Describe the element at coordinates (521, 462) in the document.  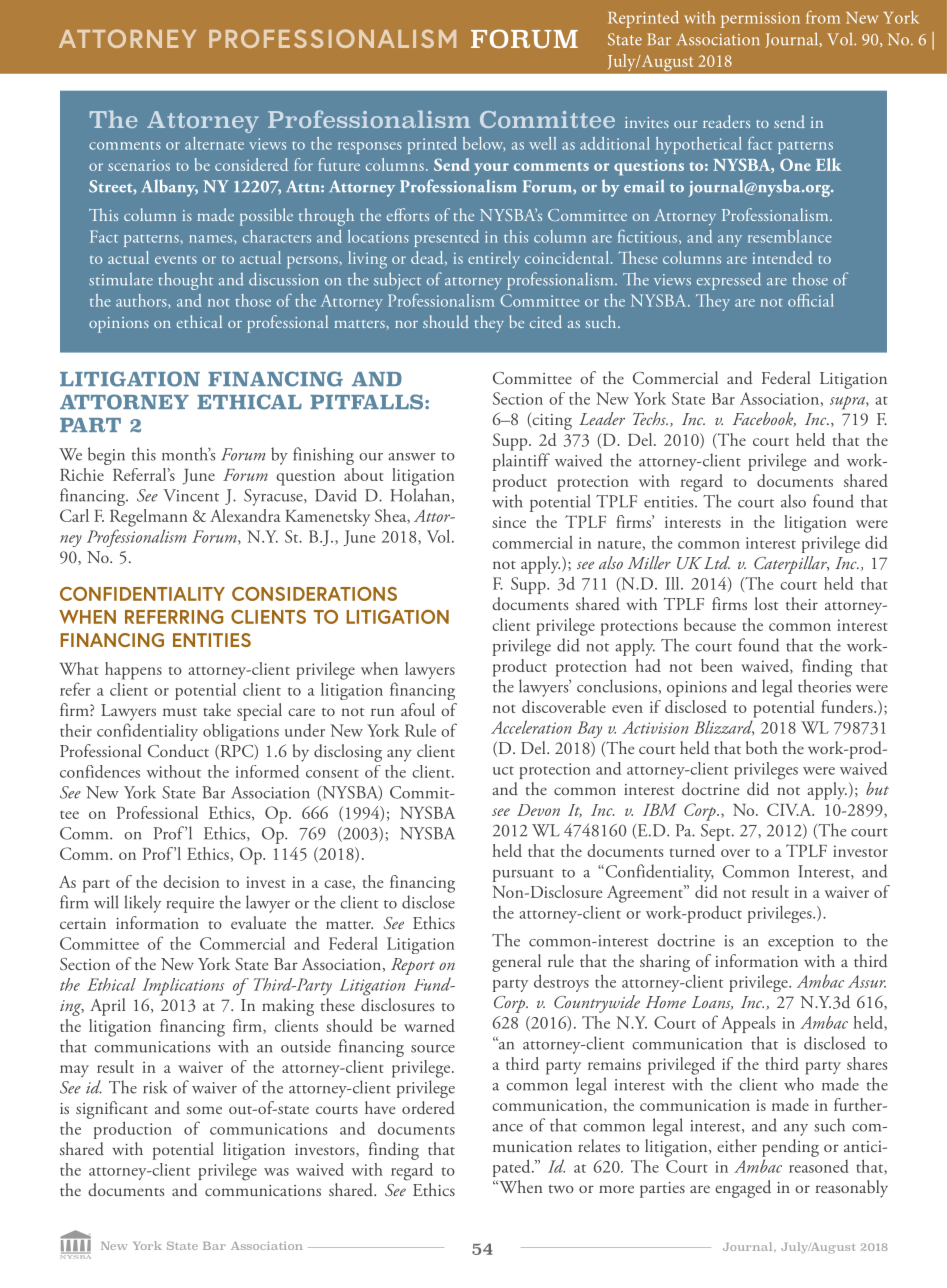
I see `plaintiff` at that location.
